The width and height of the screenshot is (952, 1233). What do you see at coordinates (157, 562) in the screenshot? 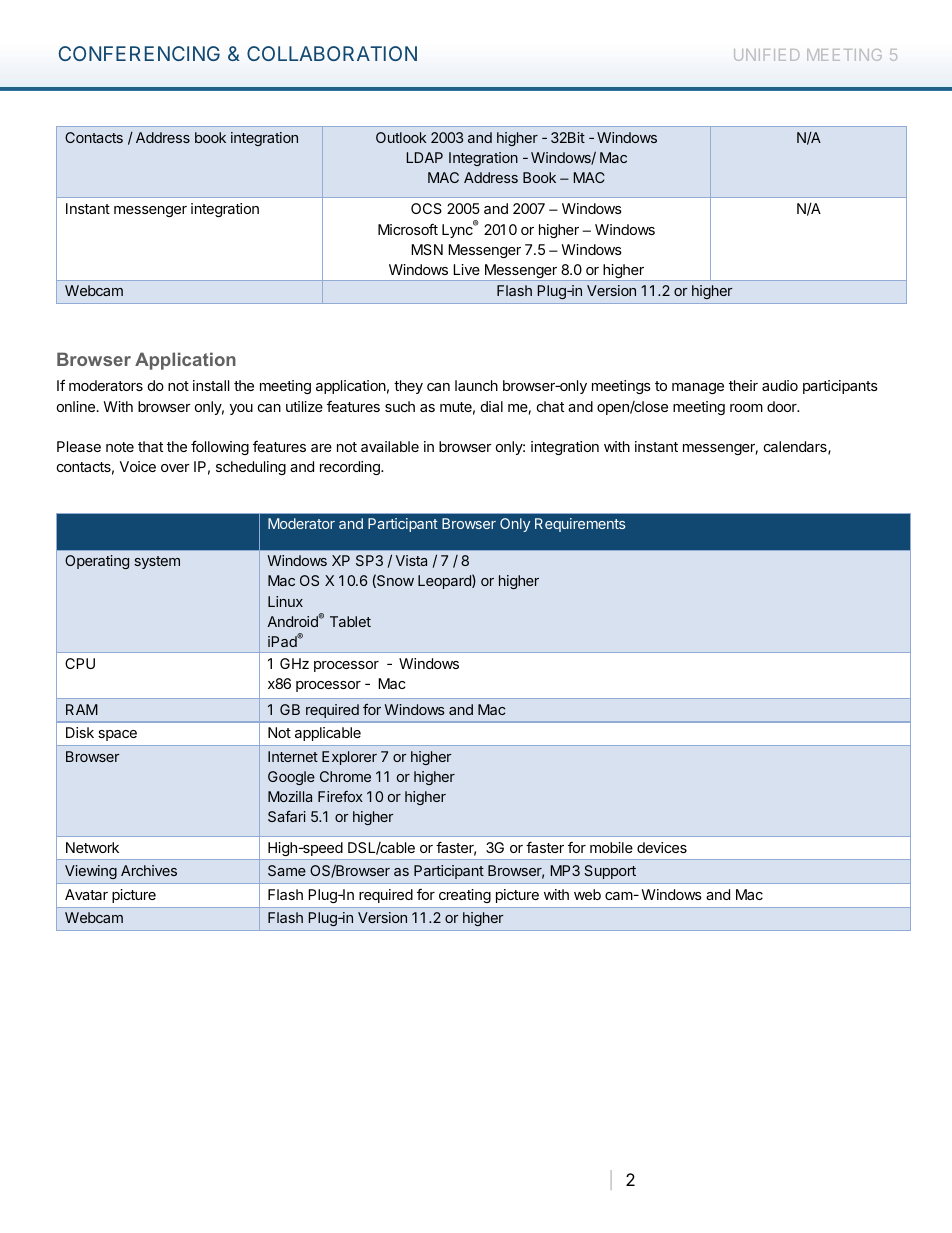
I see `system` at bounding box center [157, 562].
